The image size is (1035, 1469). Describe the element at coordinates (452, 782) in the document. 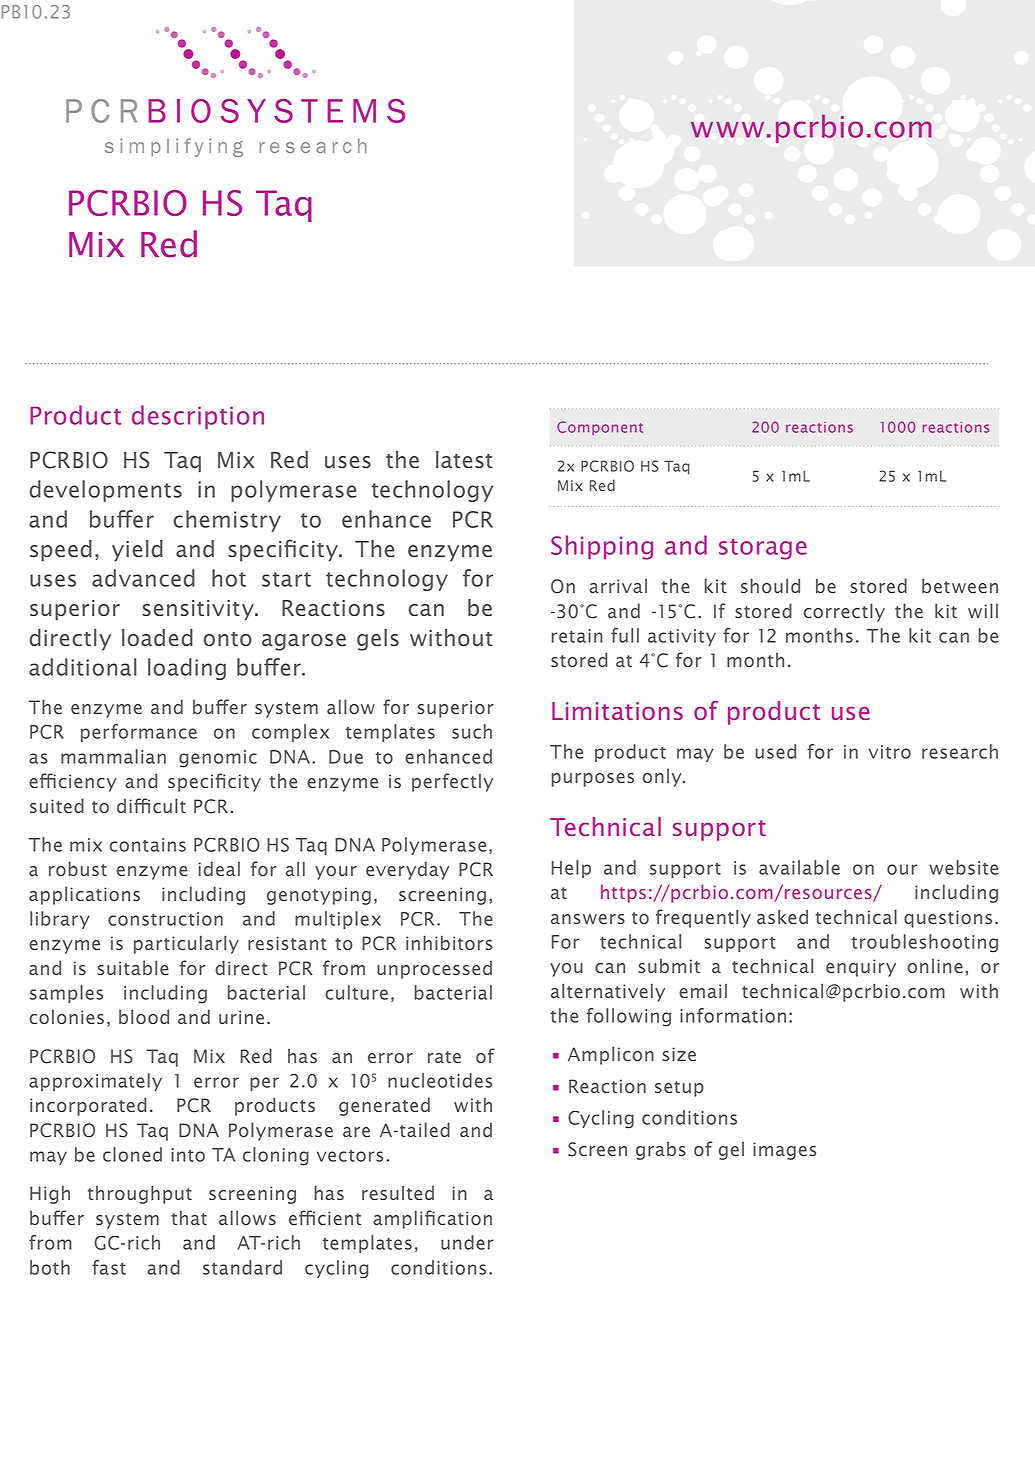

I see `perfectly` at that location.
